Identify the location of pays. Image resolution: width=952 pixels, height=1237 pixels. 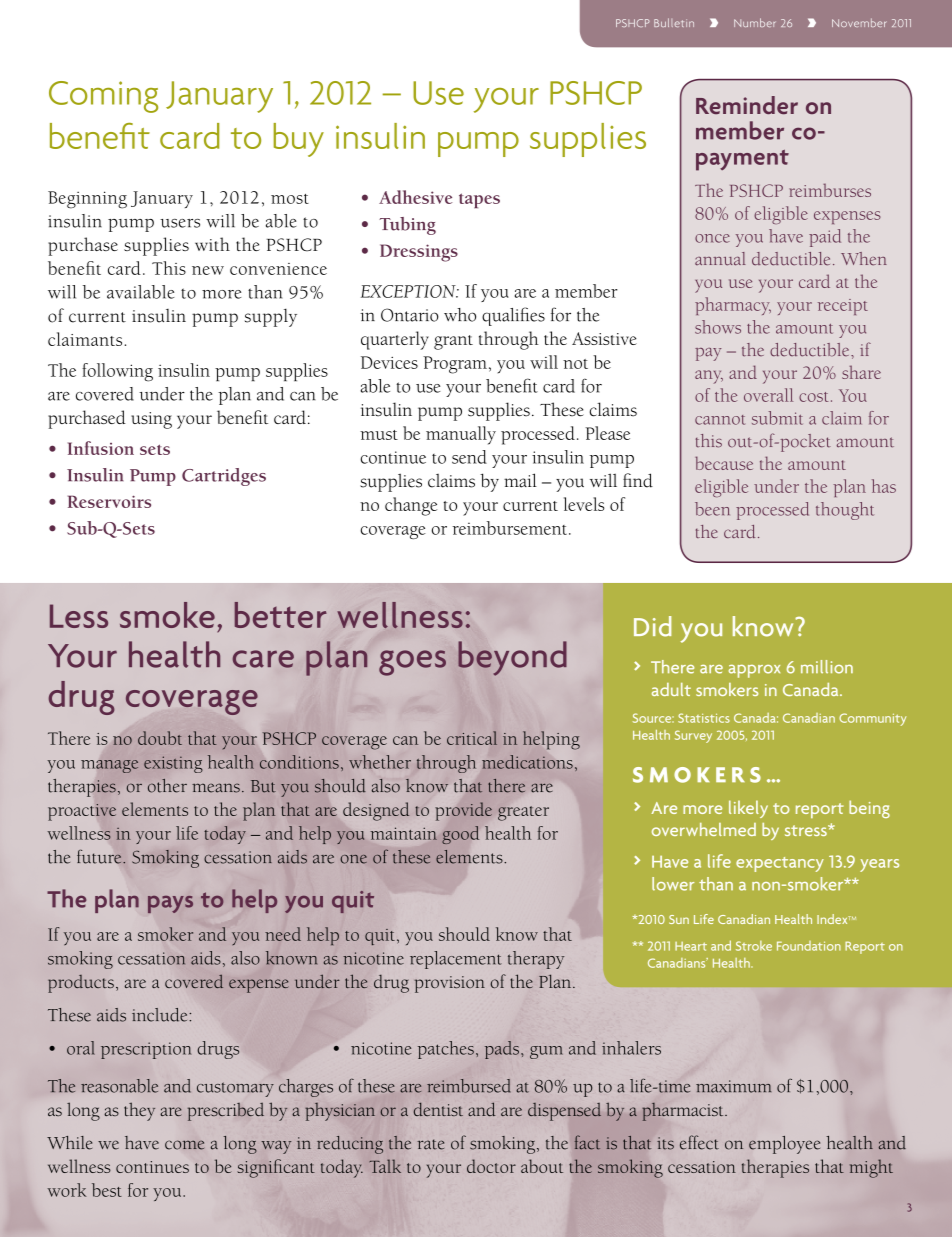
(170, 904).
